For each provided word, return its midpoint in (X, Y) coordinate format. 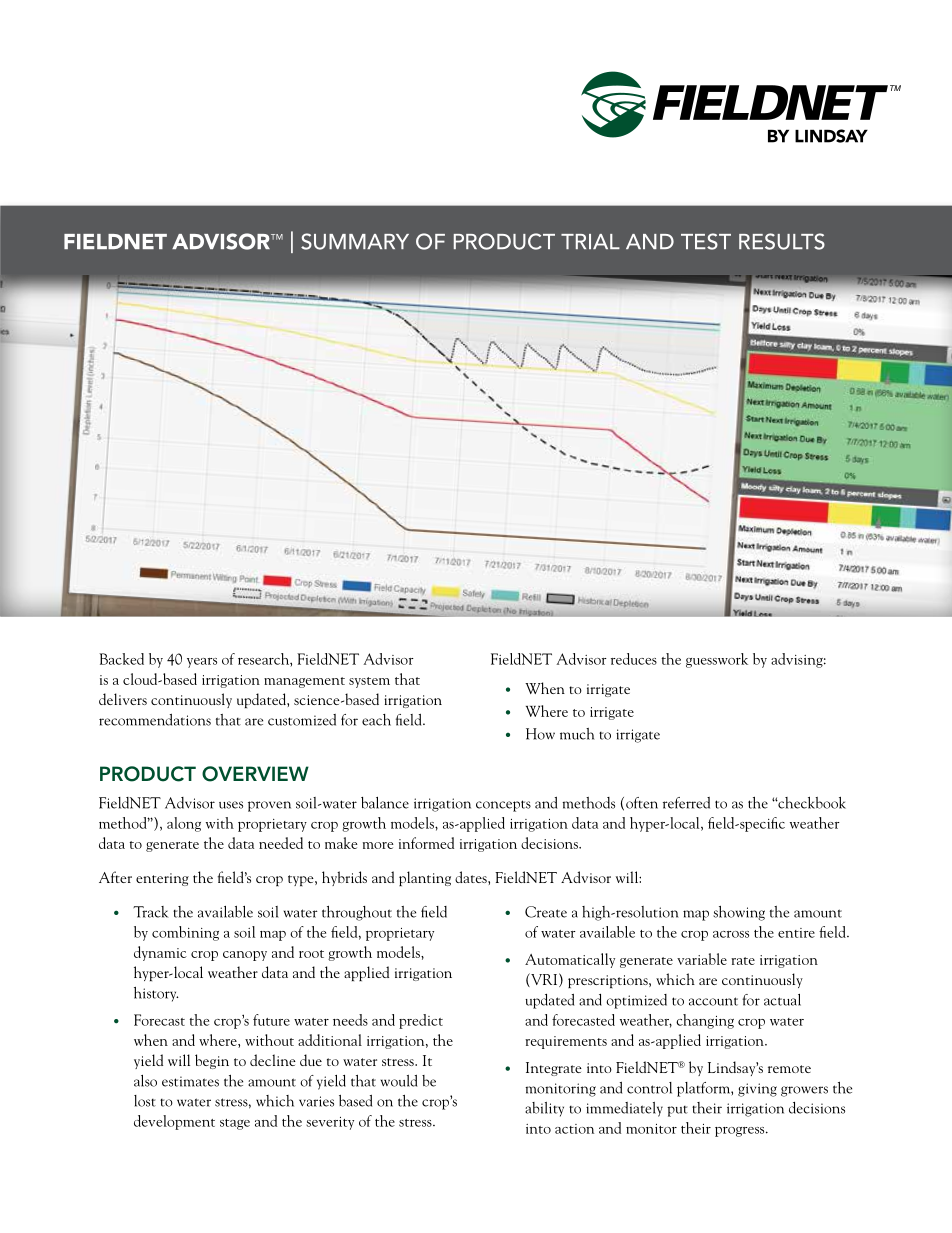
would (399, 1081)
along (184, 824)
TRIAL (590, 241)
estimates (190, 1081)
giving (757, 1090)
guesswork (717, 660)
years (202, 663)
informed (426, 843)
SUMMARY (355, 241)
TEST (706, 241)
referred (686, 803)
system (369, 682)
